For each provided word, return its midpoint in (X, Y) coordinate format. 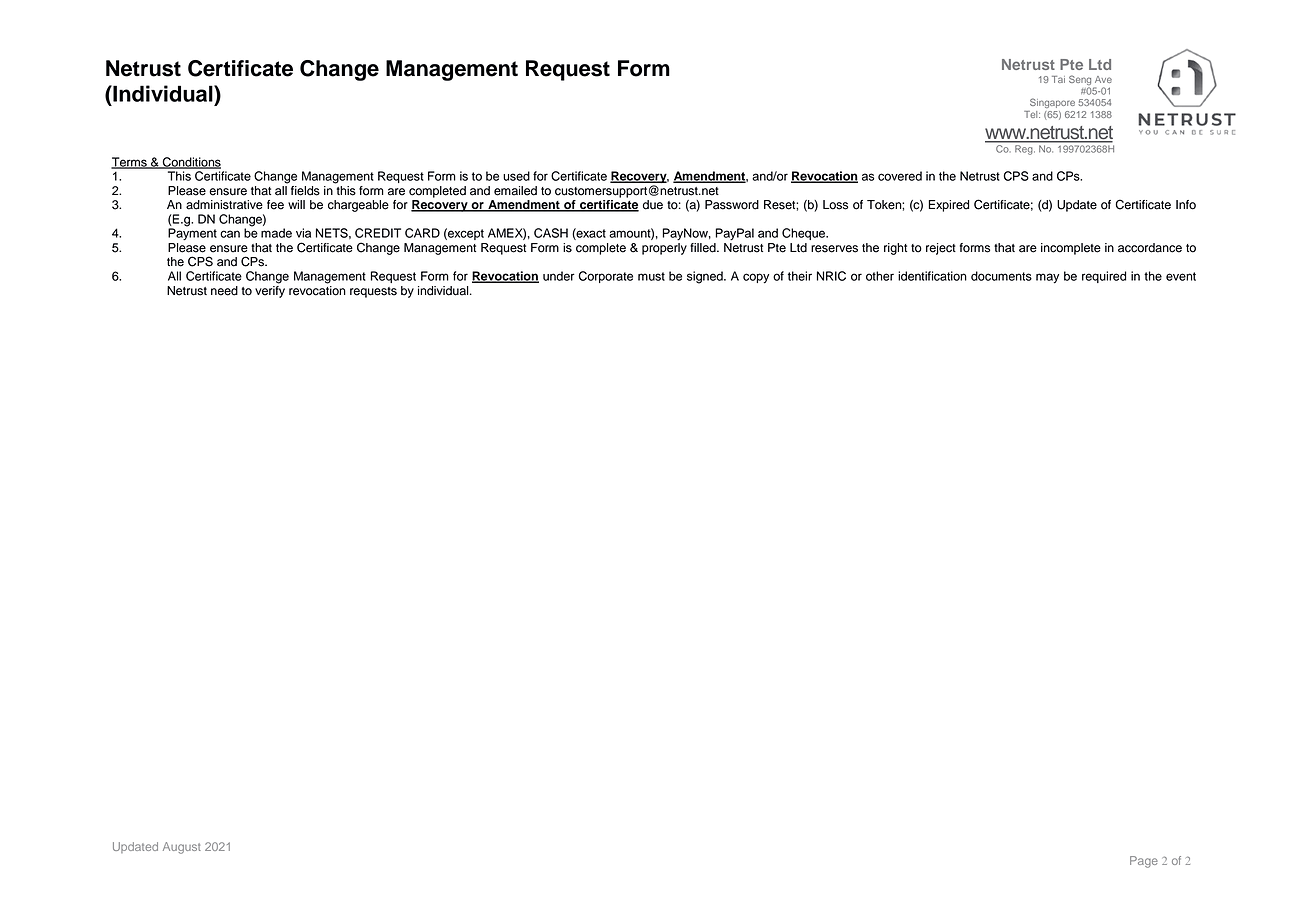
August (182, 848)
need (224, 291)
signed (706, 277)
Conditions (190, 163)
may (1047, 278)
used (516, 176)
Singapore (1052, 103)
